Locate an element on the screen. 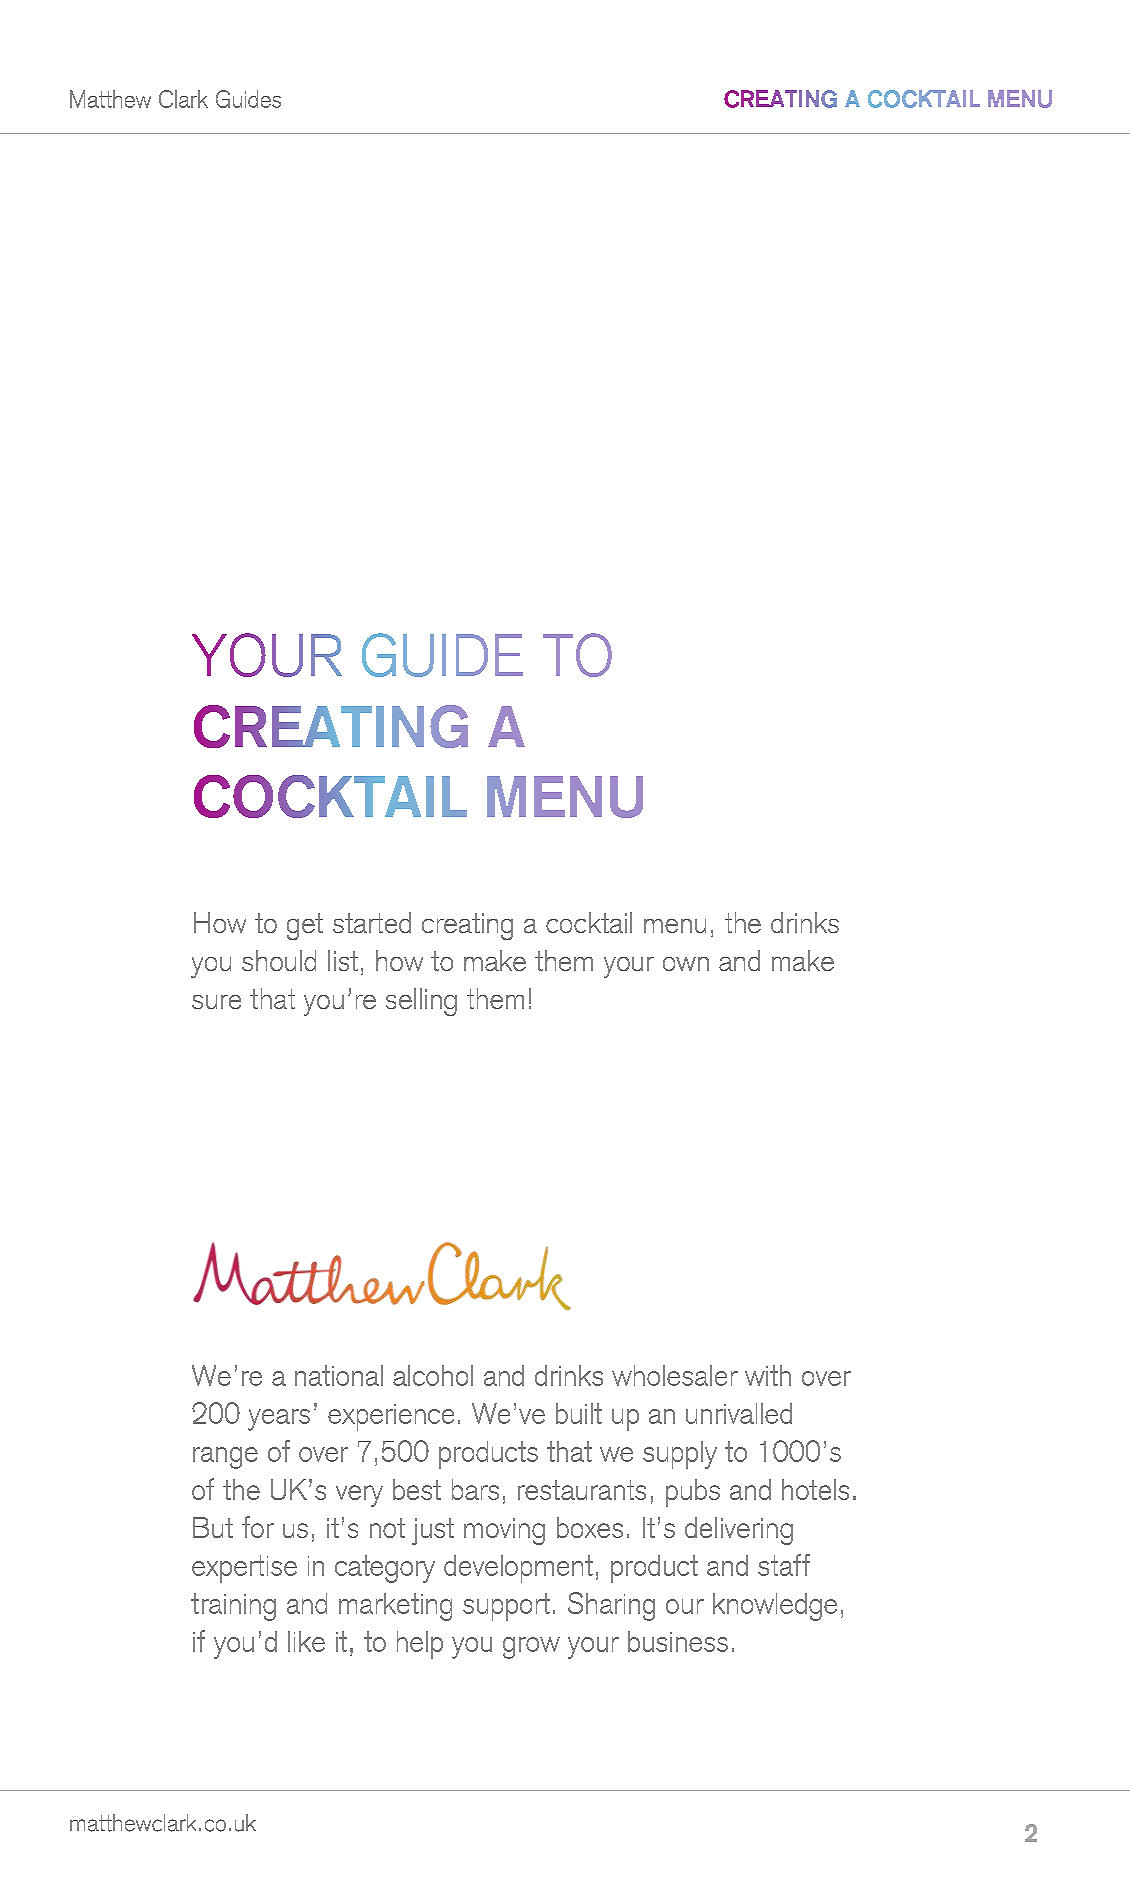 Image resolution: width=1130 pixels, height=1883 pixels. alcohol is located at coordinates (433, 1375).
